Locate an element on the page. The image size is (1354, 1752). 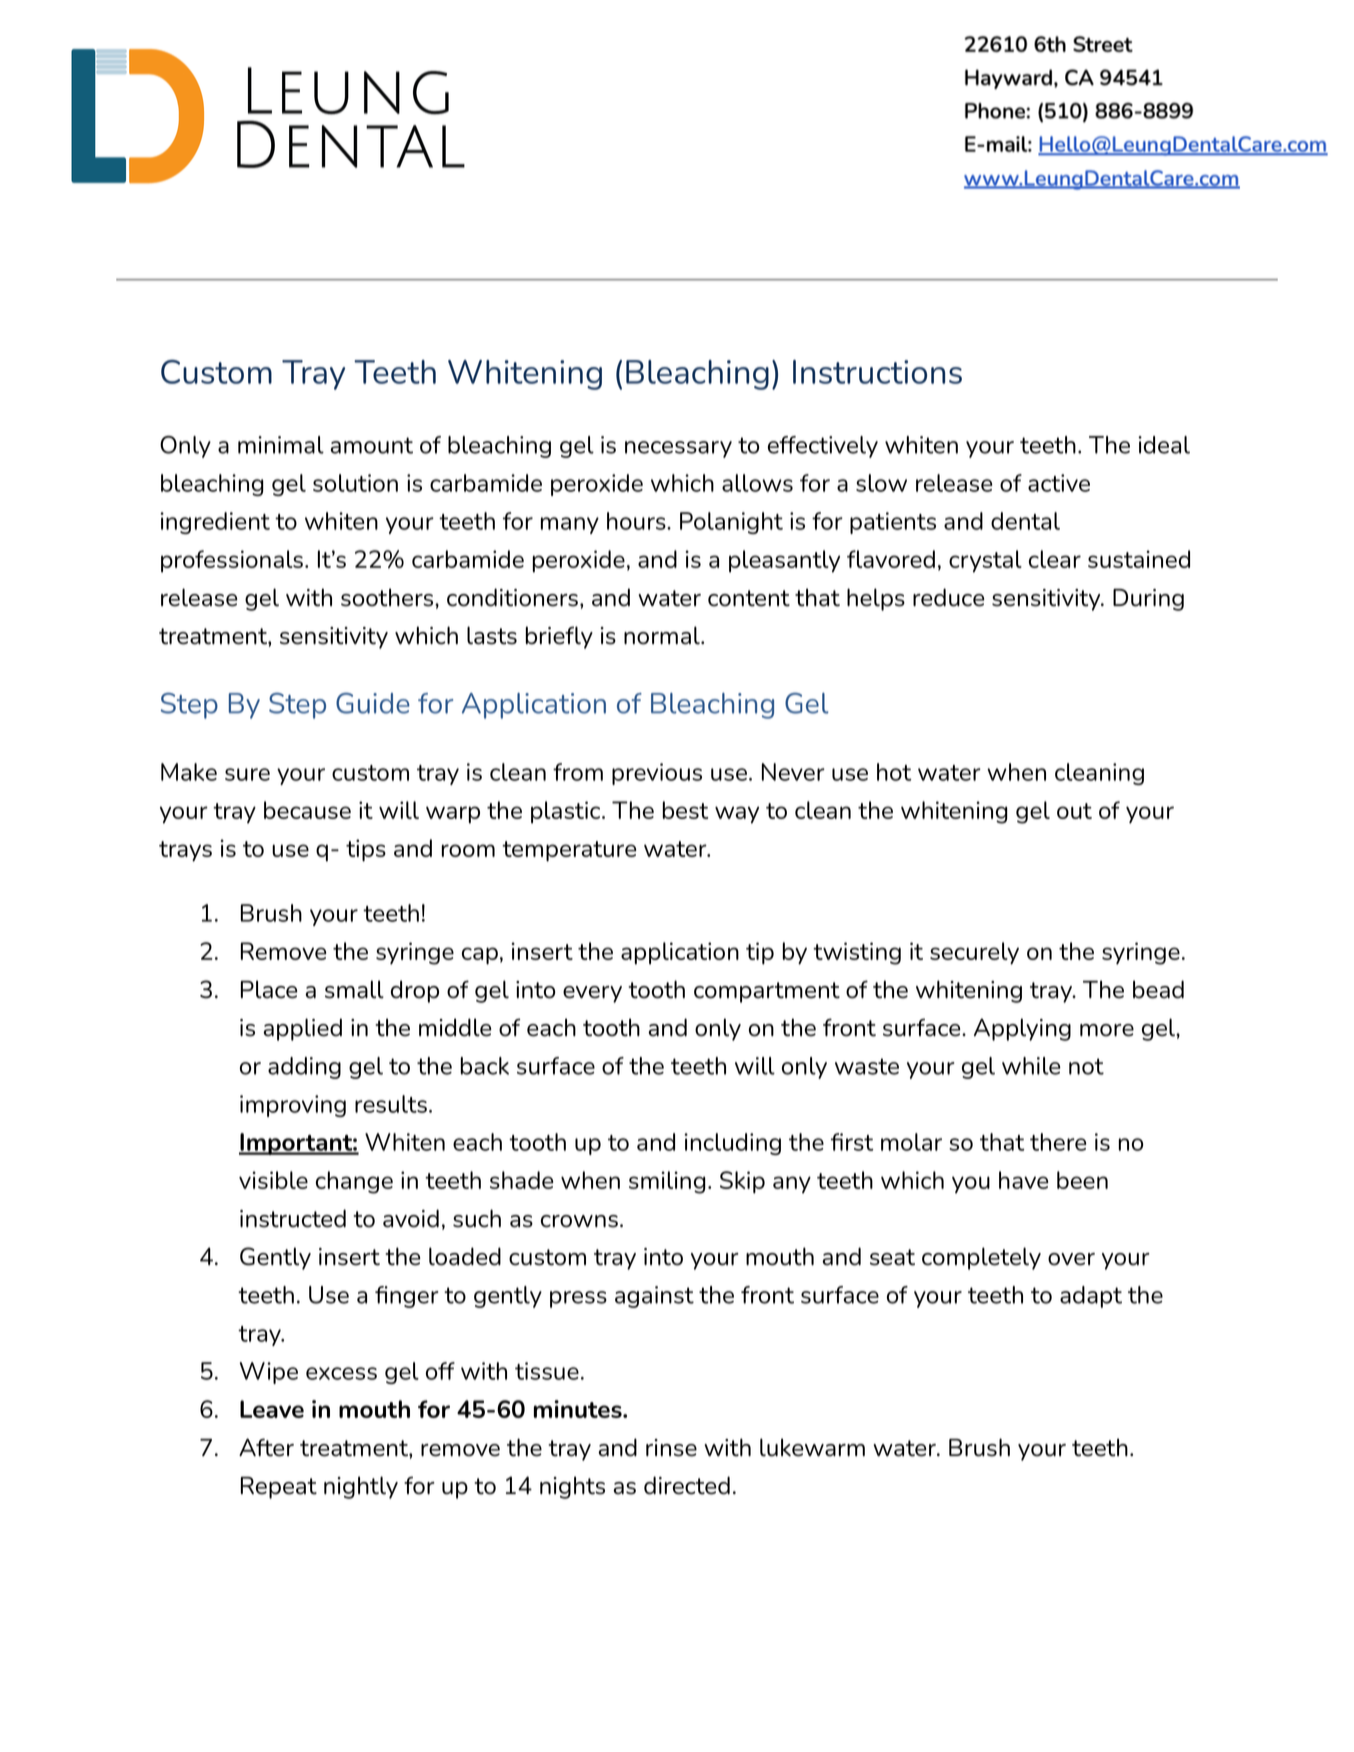
necessary is located at coordinates (678, 449).
